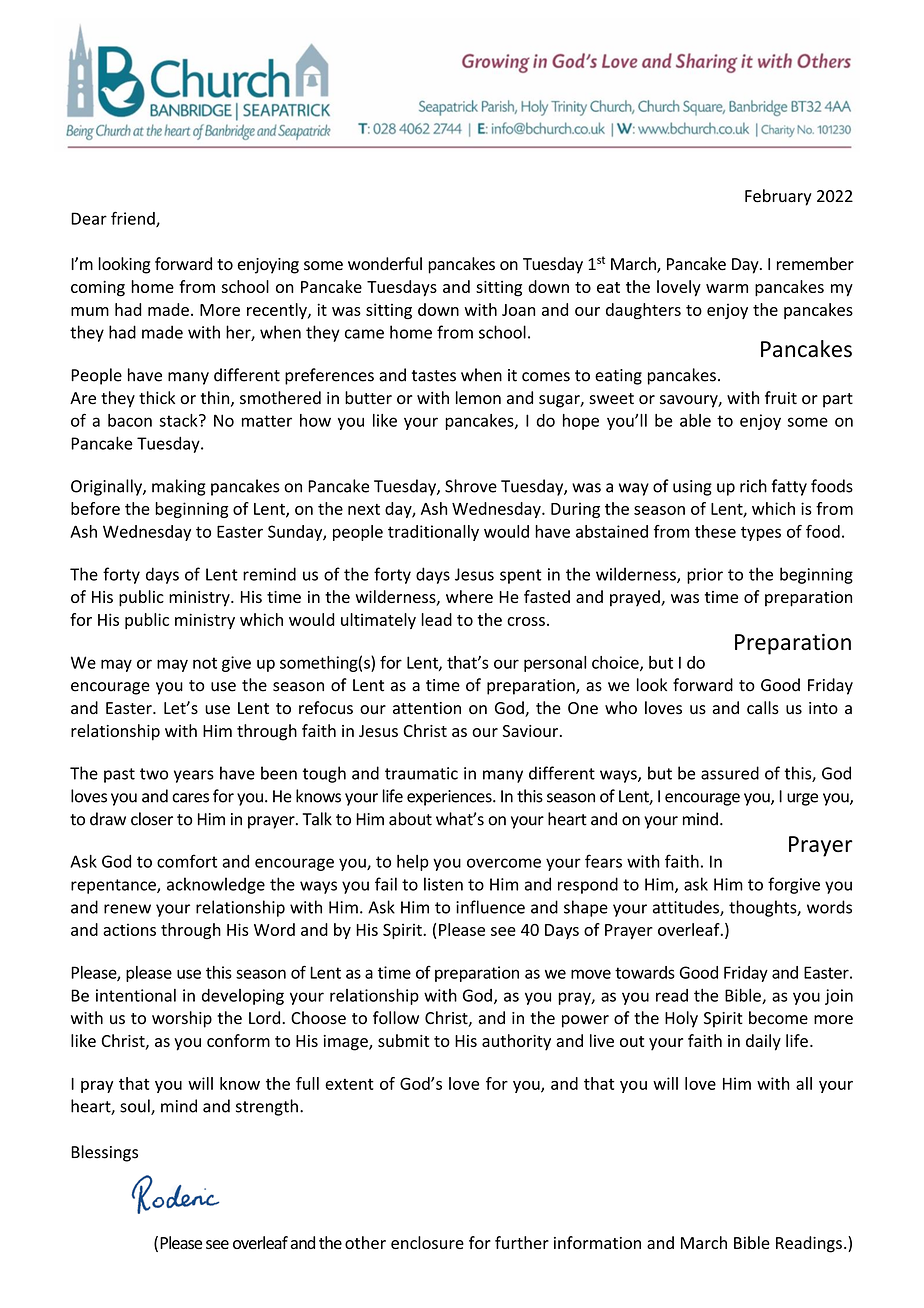 This screenshot has height=1308, width=924. I want to click on closer, so click(152, 819).
